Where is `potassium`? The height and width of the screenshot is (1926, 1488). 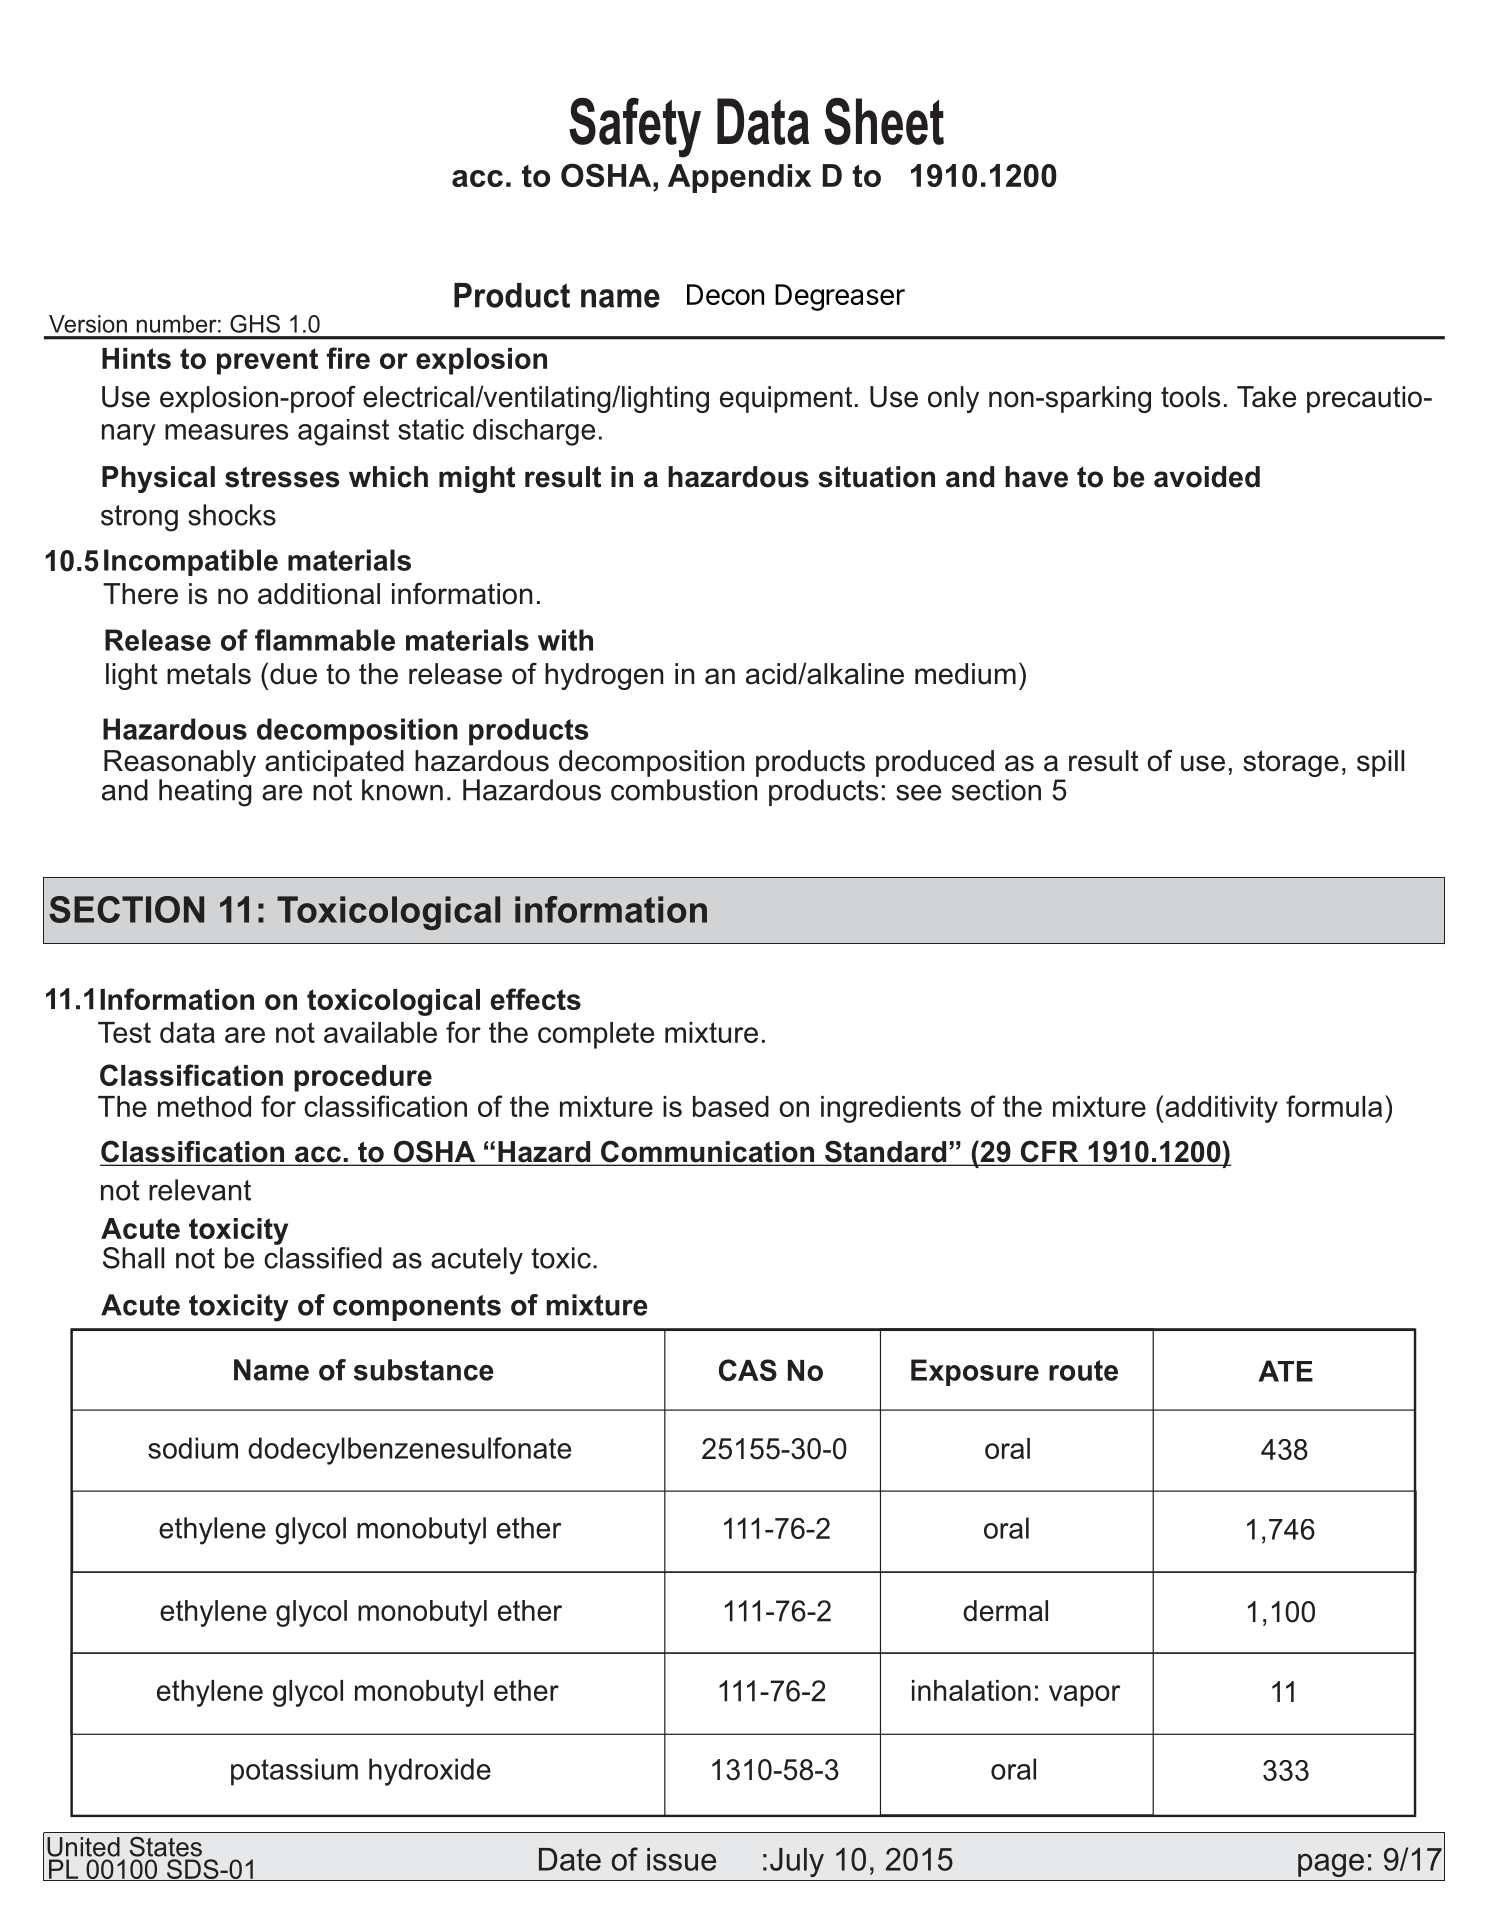 potassium is located at coordinates (294, 1772).
